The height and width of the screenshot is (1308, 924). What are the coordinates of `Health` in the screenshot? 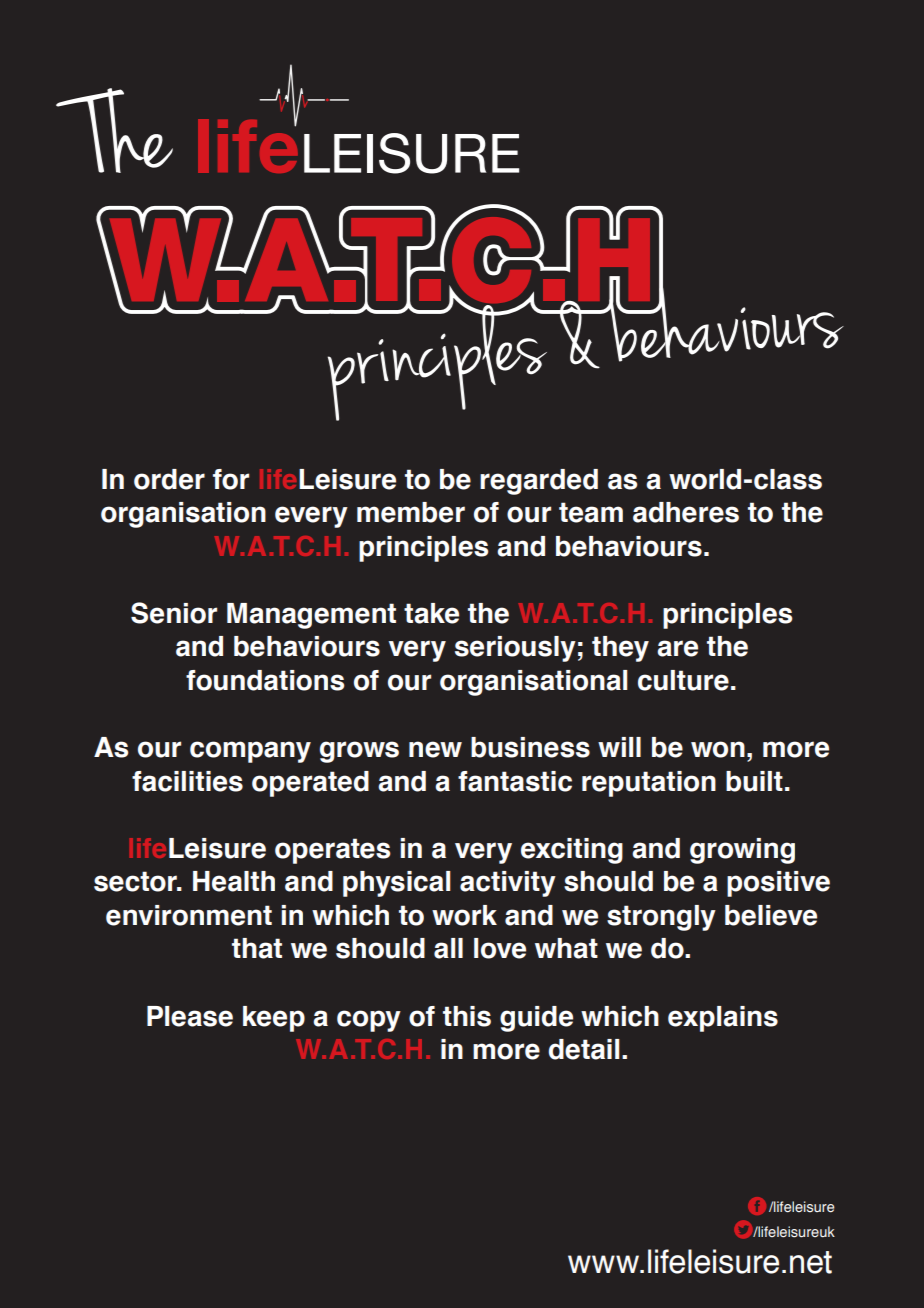 It's located at (234, 881).
